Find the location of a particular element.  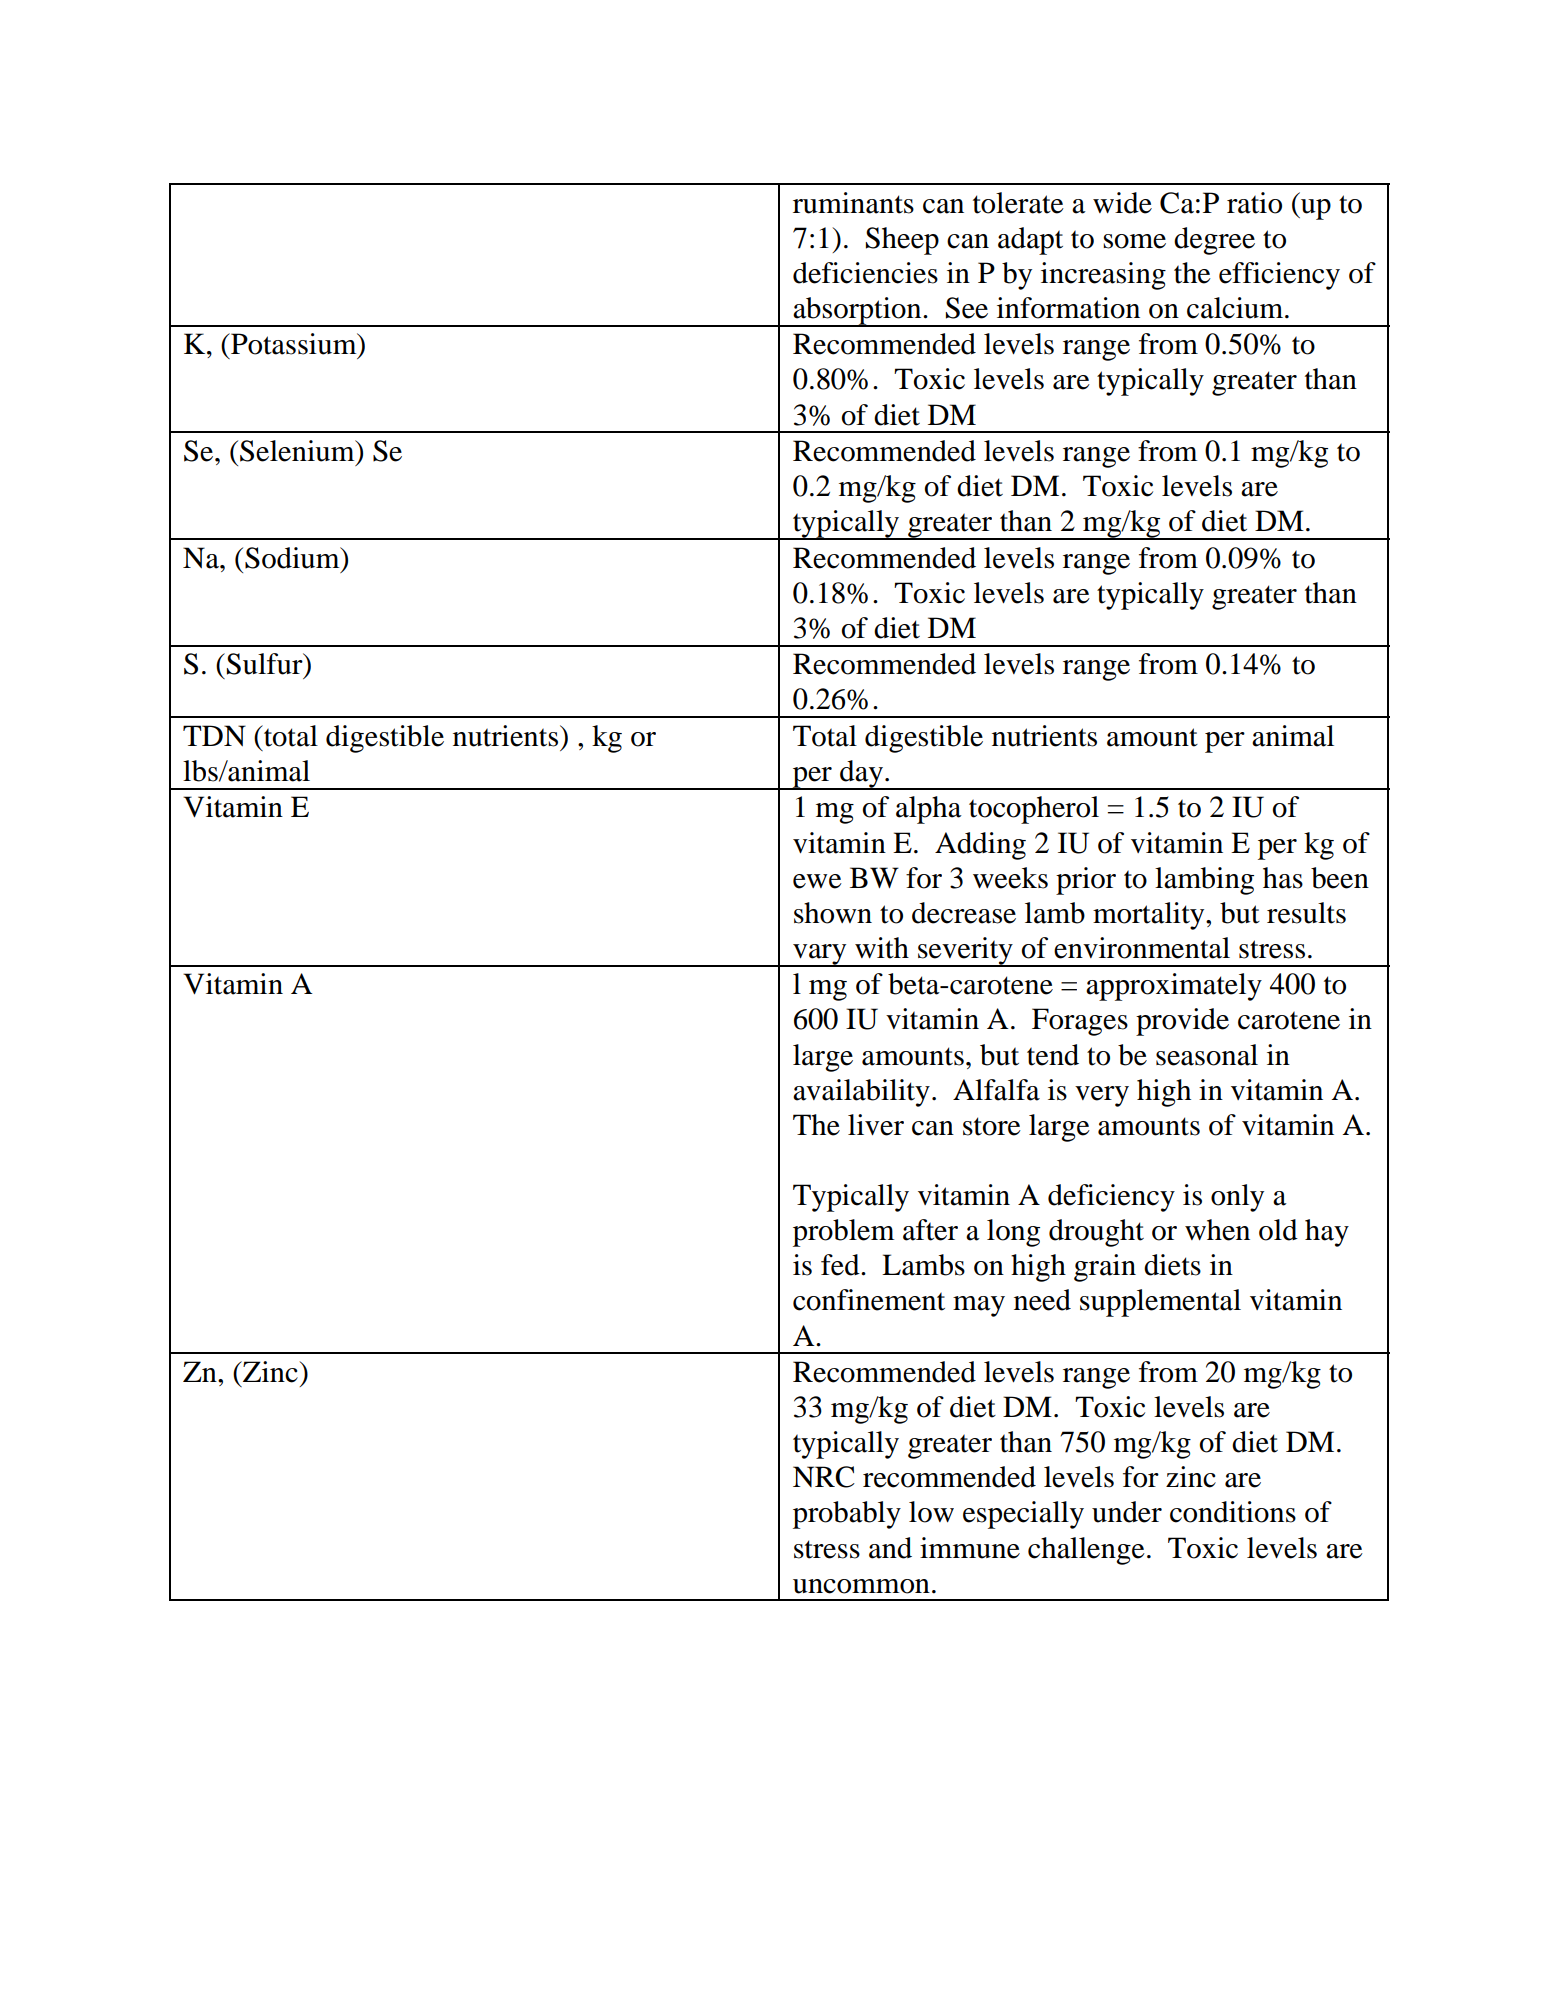

Potassium is located at coordinates (294, 344).
